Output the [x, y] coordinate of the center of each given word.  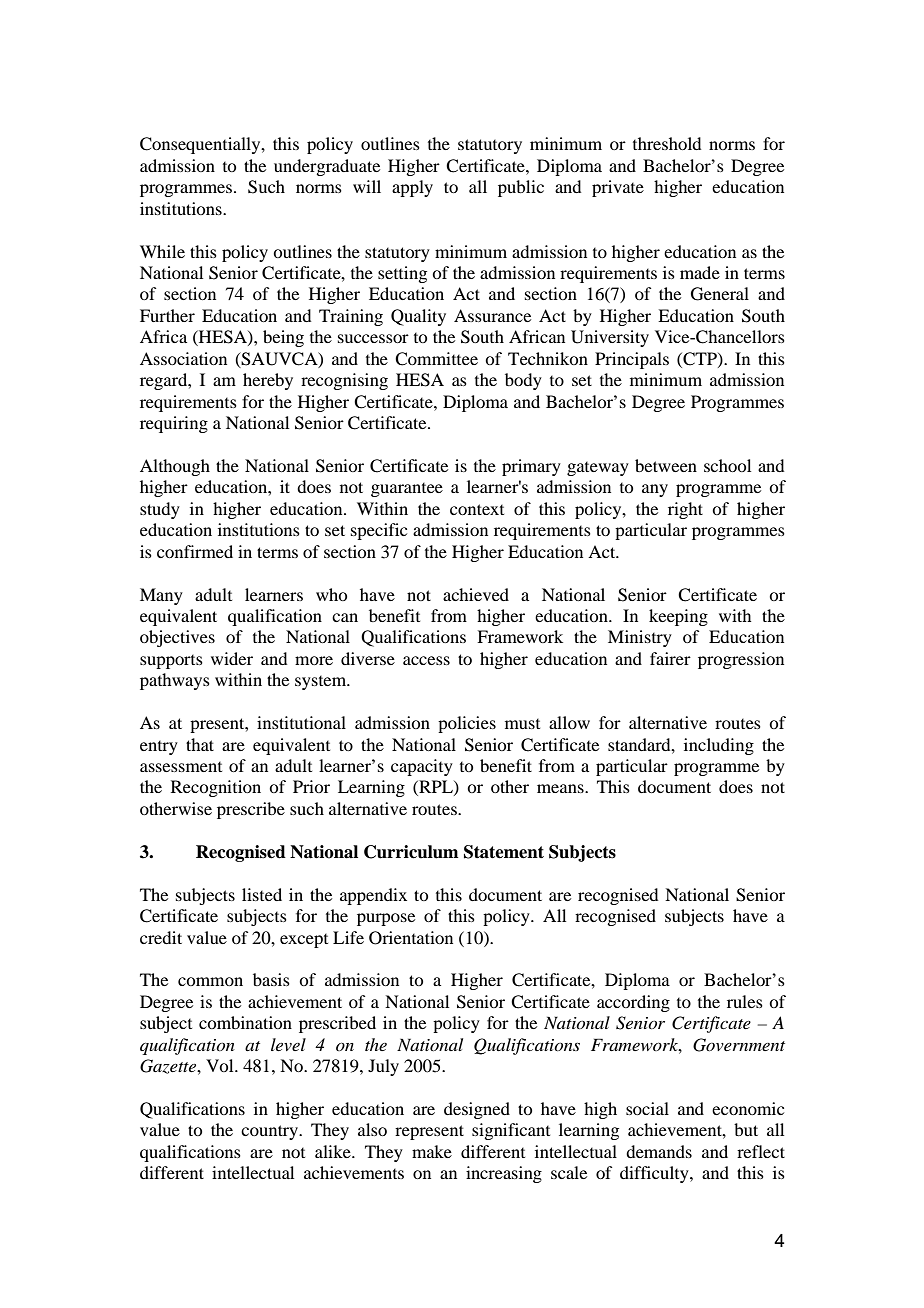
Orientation [411, 938]
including [719, 746]
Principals [632, 360]
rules [745, 1001]
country [270, 1132]
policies [467, 724]
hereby [268, 381]
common [210, 981]
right [685, 510]
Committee [436, 359]
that [200, 744]
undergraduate [327, 167]
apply [412, 188]
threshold [667, 143]
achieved [476, 594]
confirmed [195, 551]
